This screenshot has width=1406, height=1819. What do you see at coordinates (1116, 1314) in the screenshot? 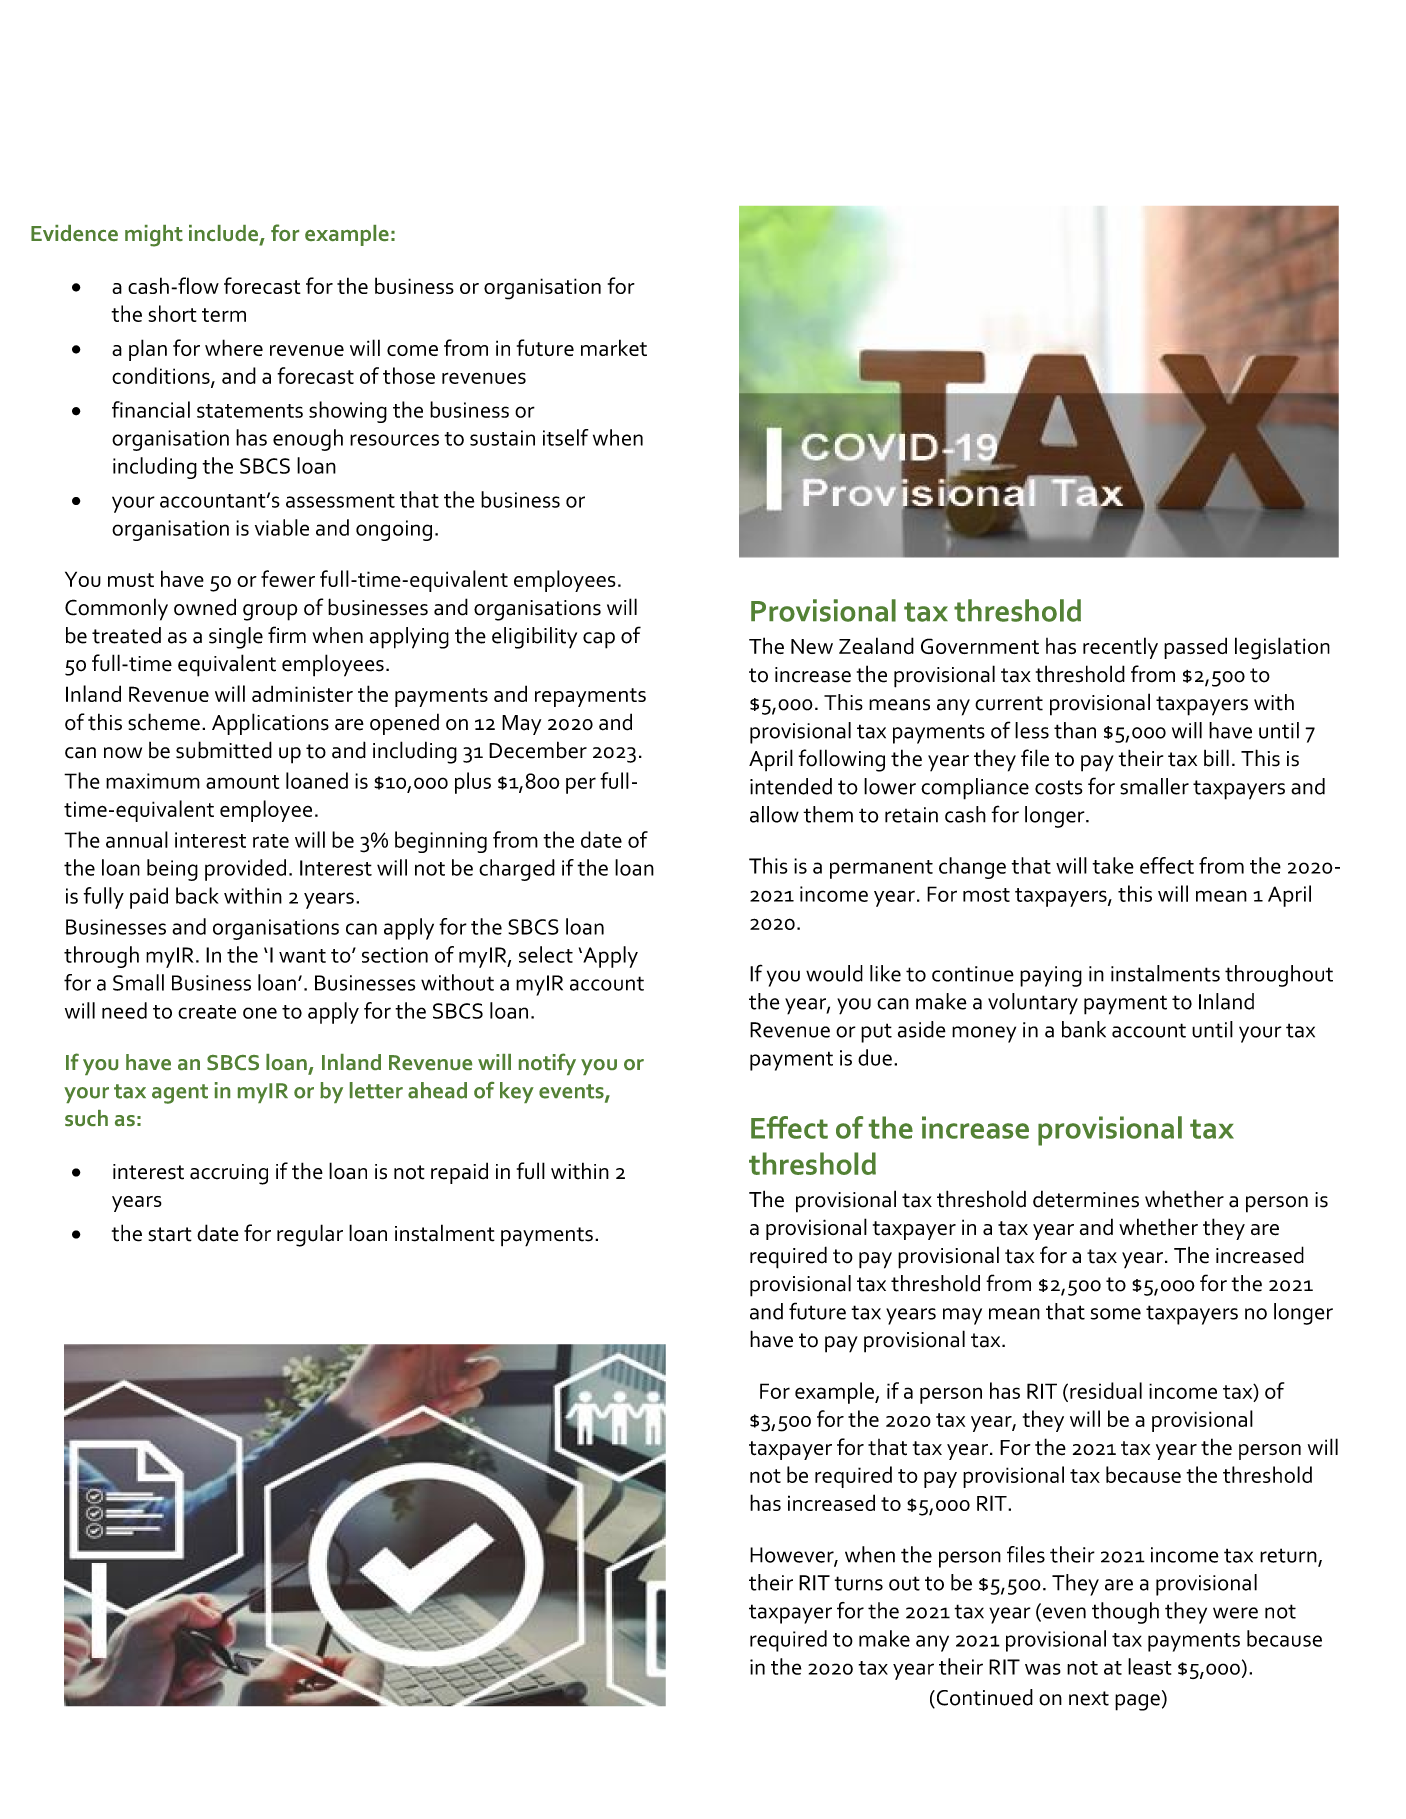
I see `some` at bounding box center [1116, 1314].
